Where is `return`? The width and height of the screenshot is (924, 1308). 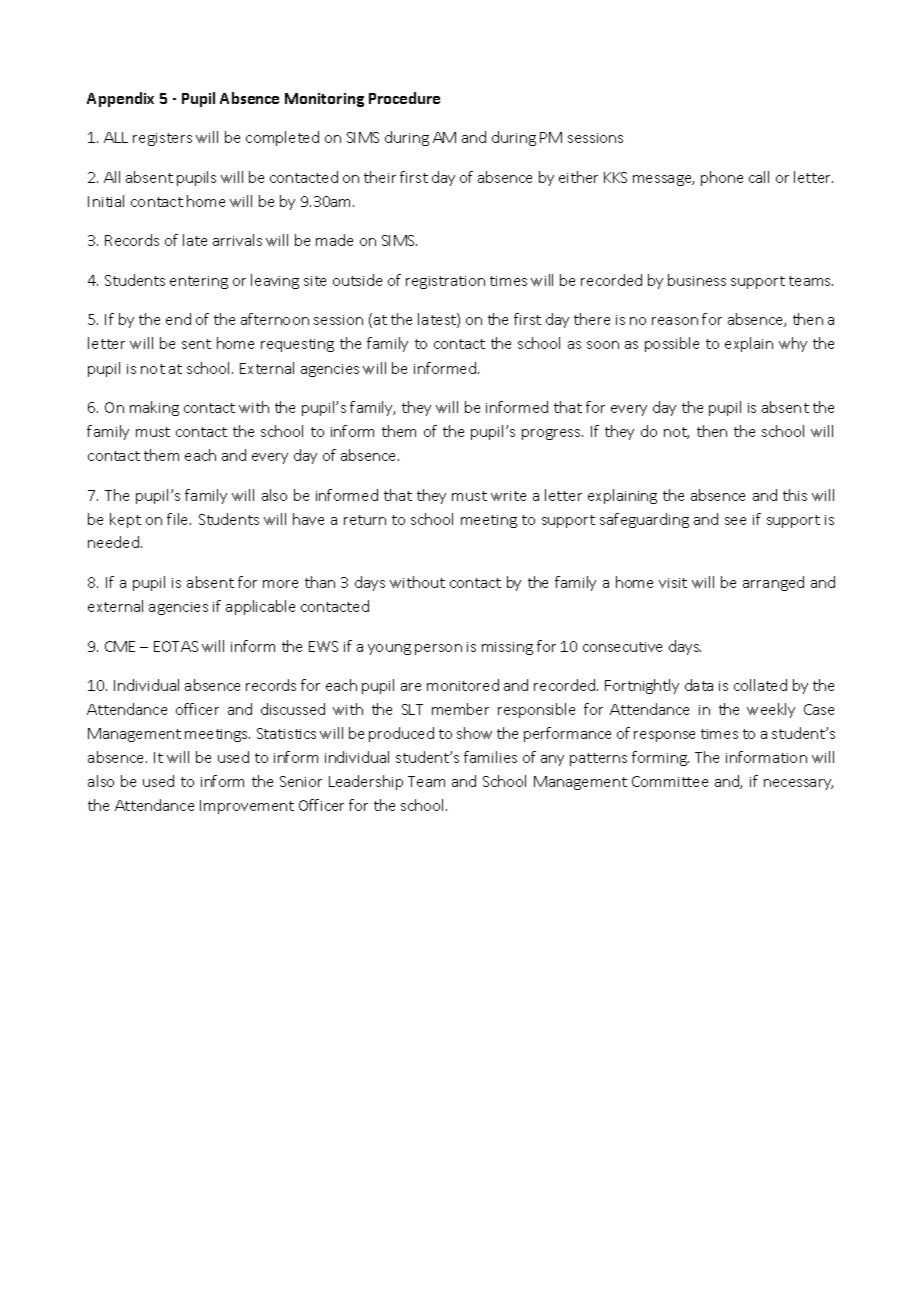
return is located at coordinates (365, 520).
